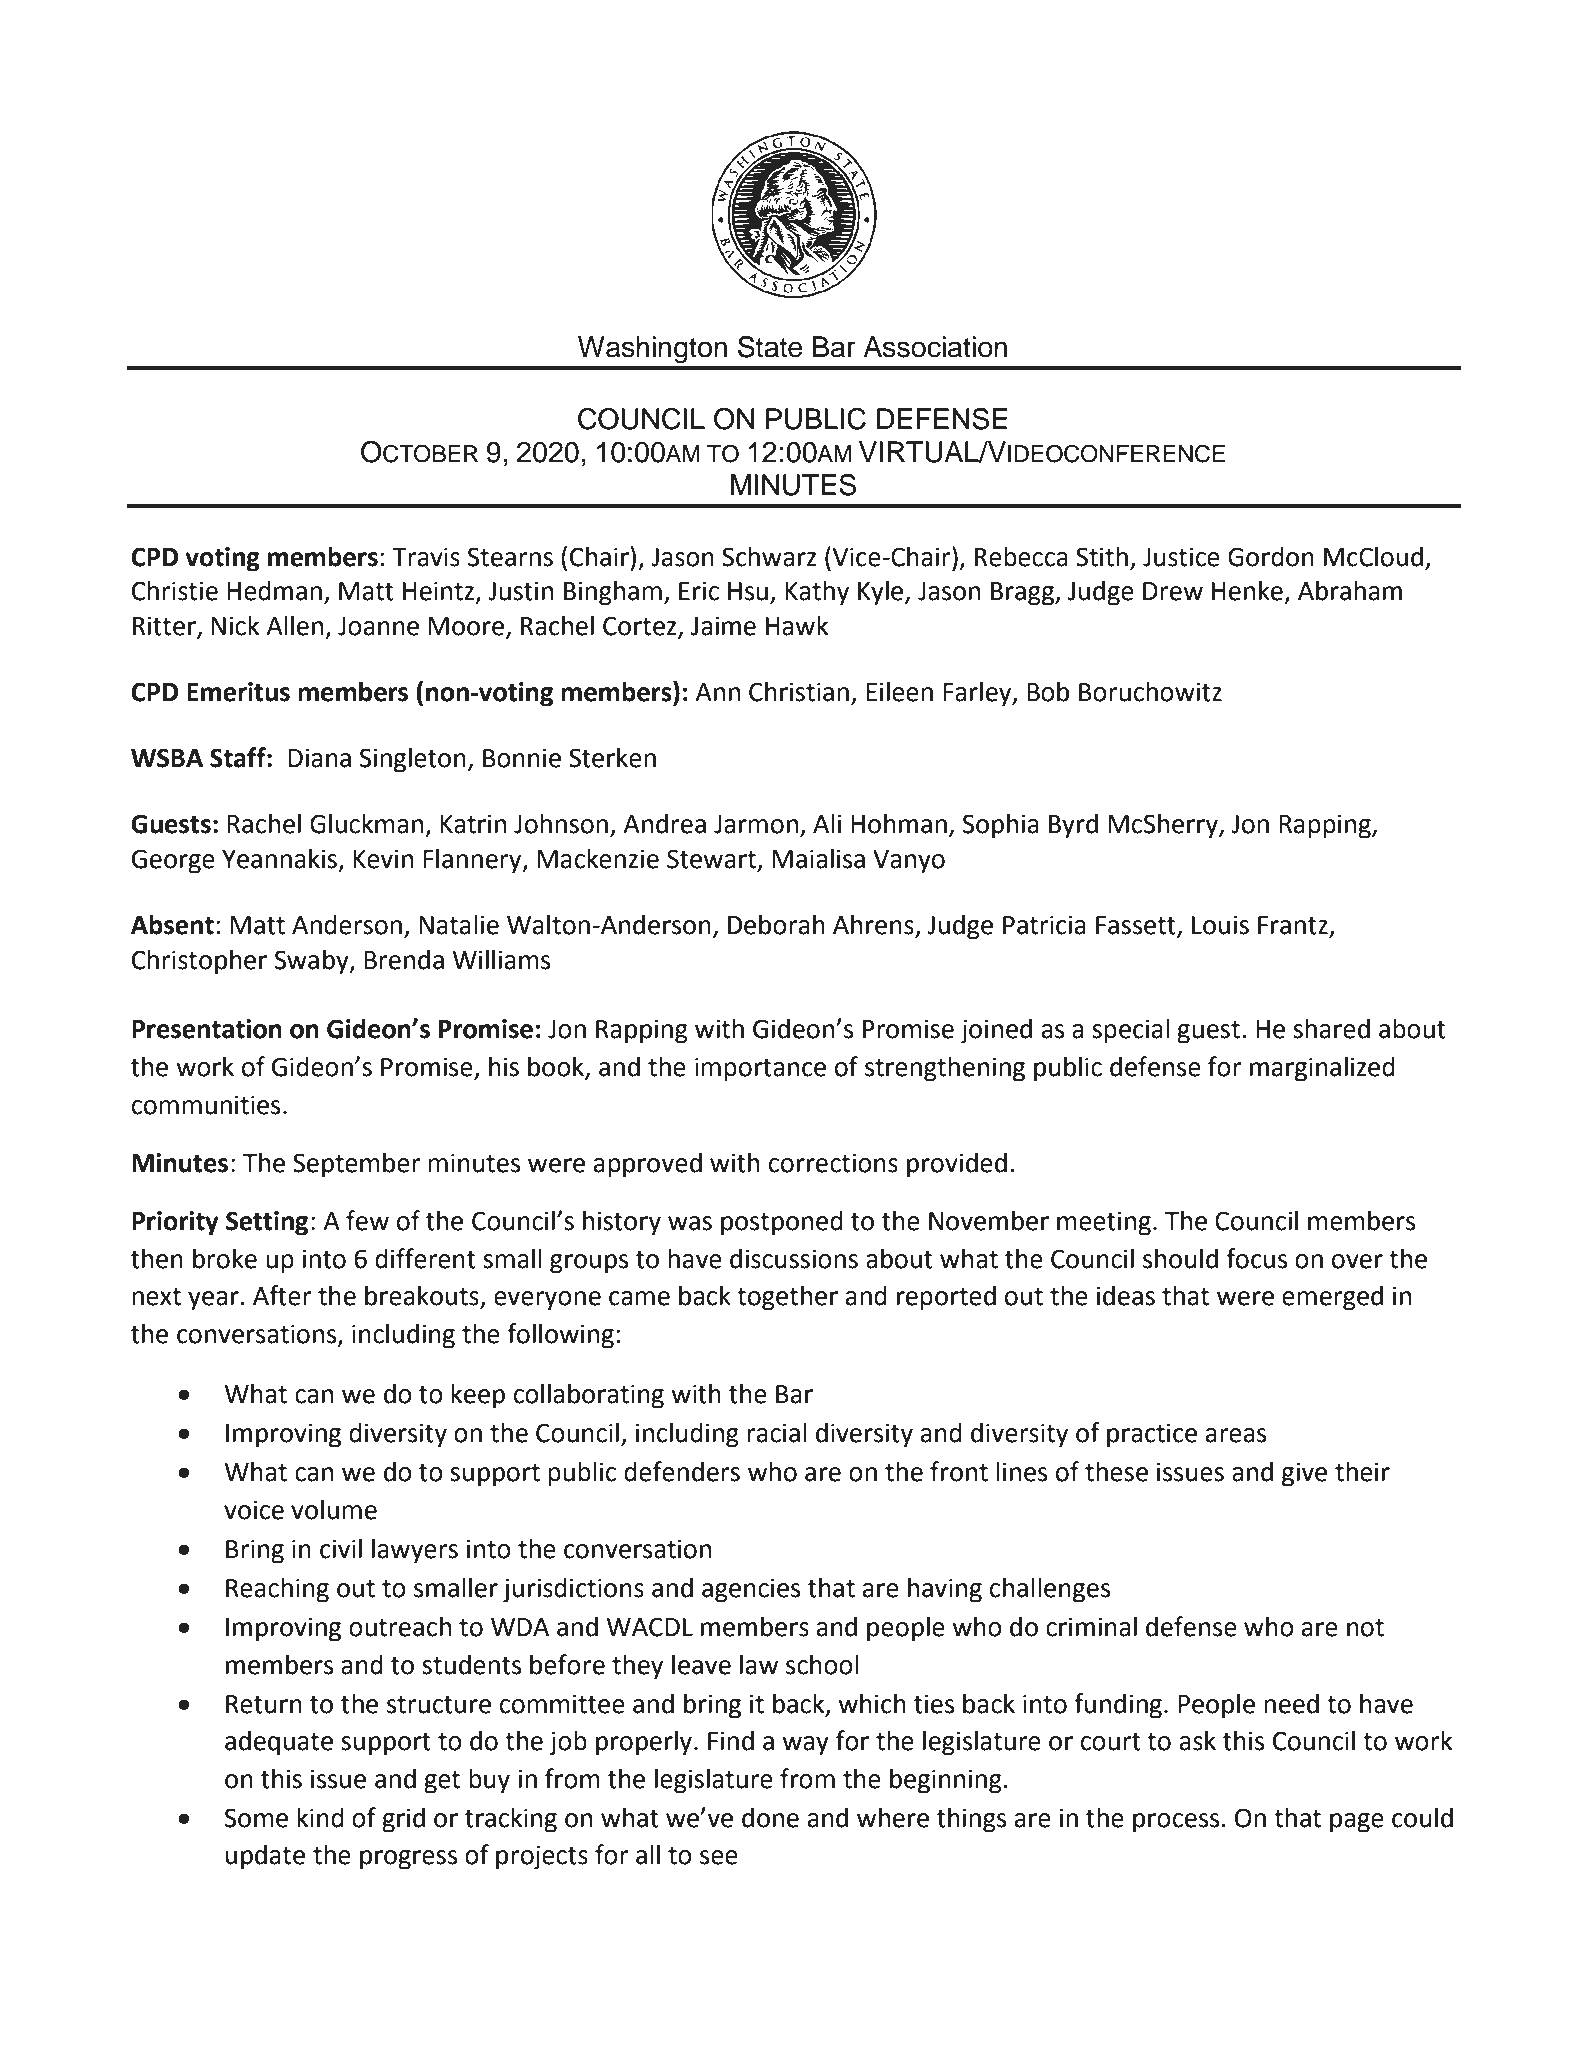  Describe the element at coordinates (777, 1432) in the screenshot. I see `racial` at that location.
